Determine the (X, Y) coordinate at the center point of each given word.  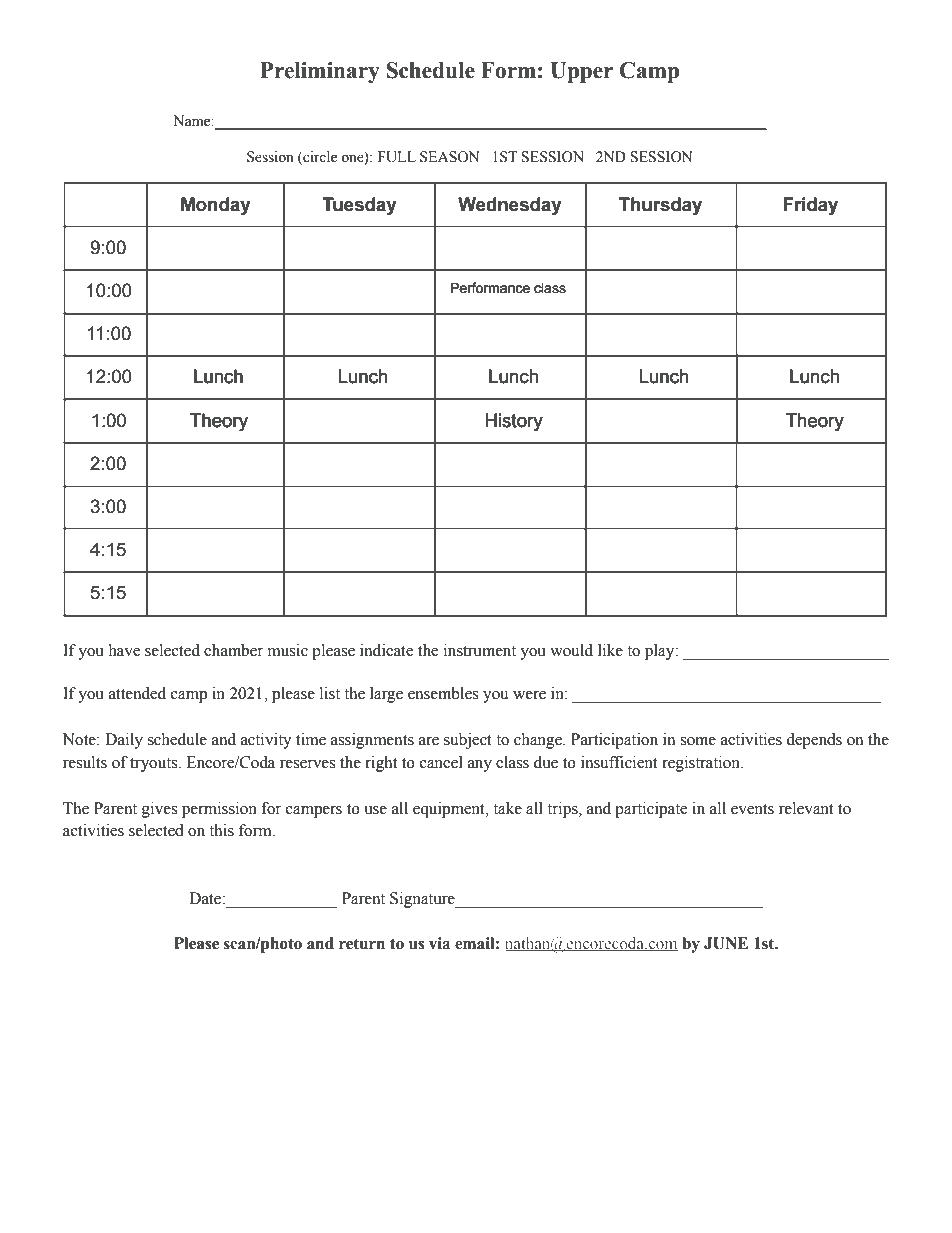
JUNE (726, 943)
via (439, 943)
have (124, 650)
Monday (216, 206)
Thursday (660, 206)
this (221, 830)
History (514, 422)
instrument (480, 650)
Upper (581, 72)
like (610, 650)
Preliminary (320, 72)
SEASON (450, 157)
